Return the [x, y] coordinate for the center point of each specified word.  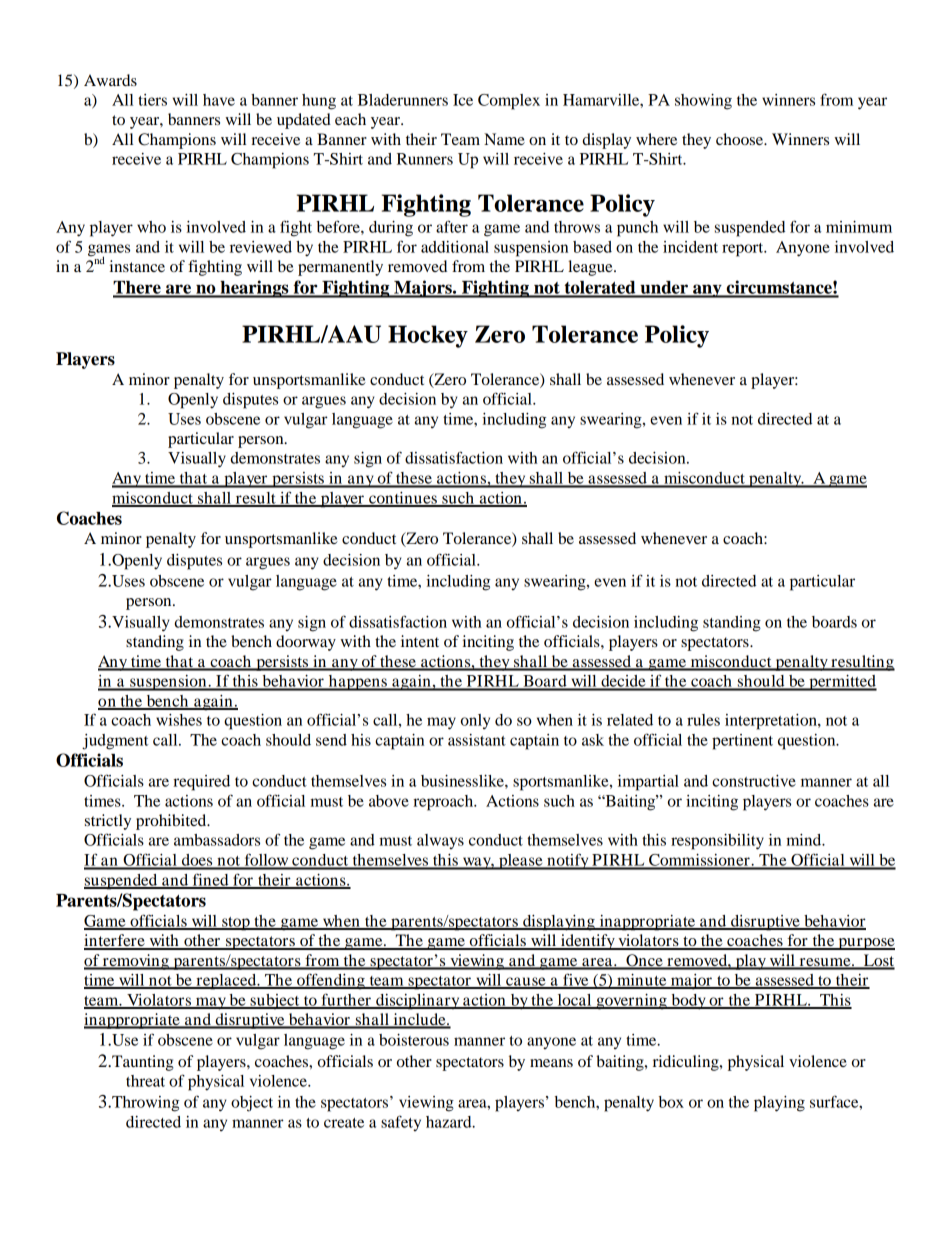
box [671, 1102]
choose [741, 139]
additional [455, 247]
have [219, 100]
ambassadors [217, 840]
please [521, 862]
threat [145, 1081]
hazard [450, 1122]
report [744, 250]
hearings [254, 289]
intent [420, 641]
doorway [306, 643]
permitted [842, 683]
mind [805, 840]
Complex [509, 102]
